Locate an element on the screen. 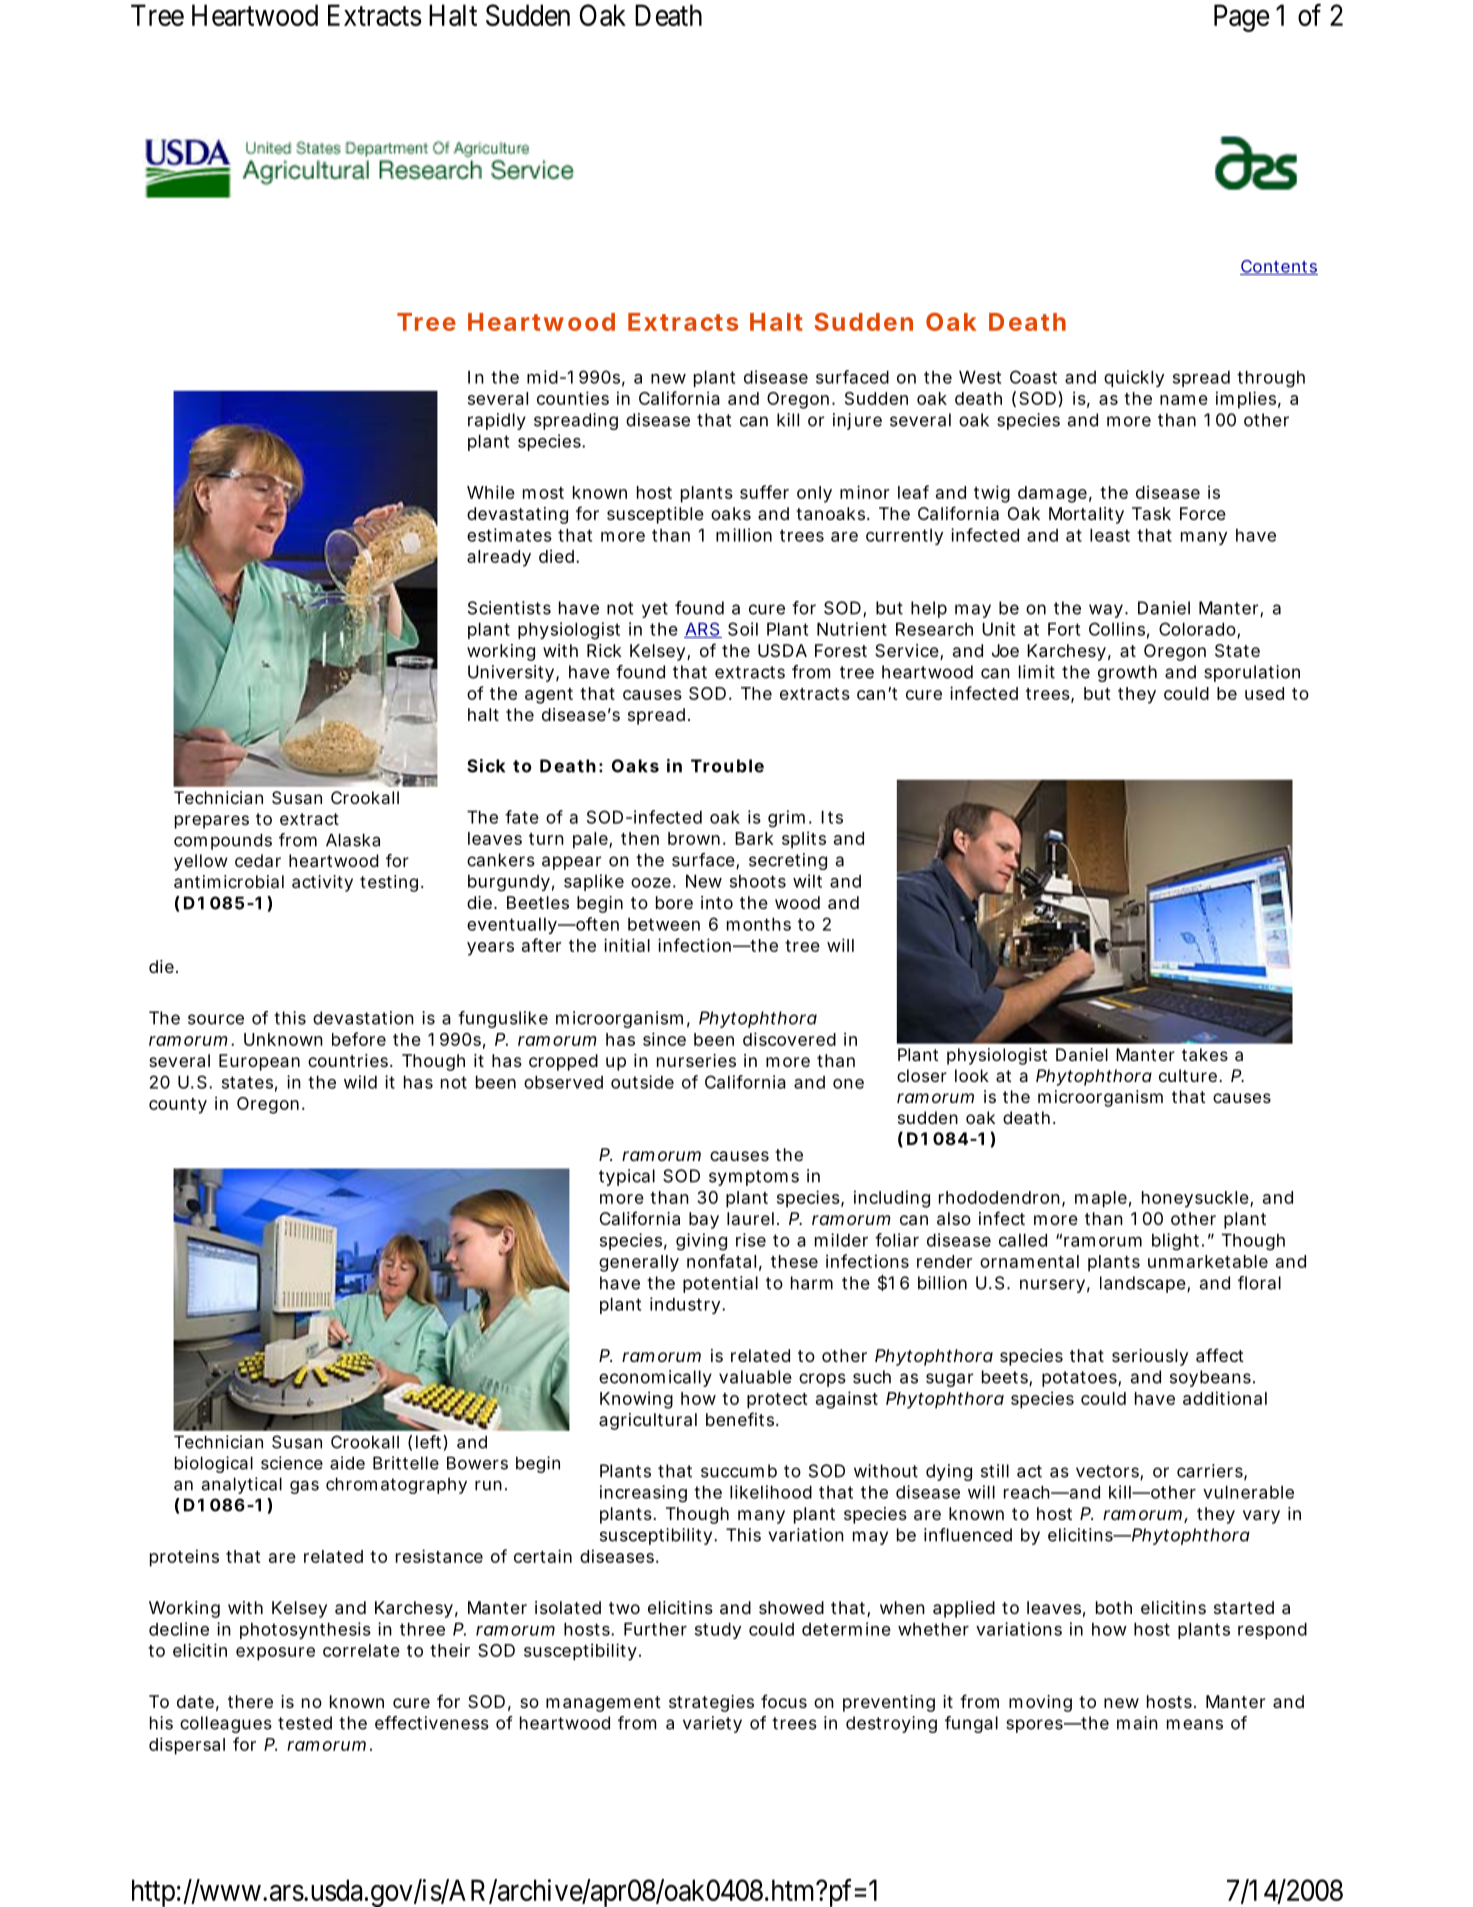 Image resolution: width=1473 pixels, height=1907 pixels. landscape is located at coordinates (1143, 1284).
